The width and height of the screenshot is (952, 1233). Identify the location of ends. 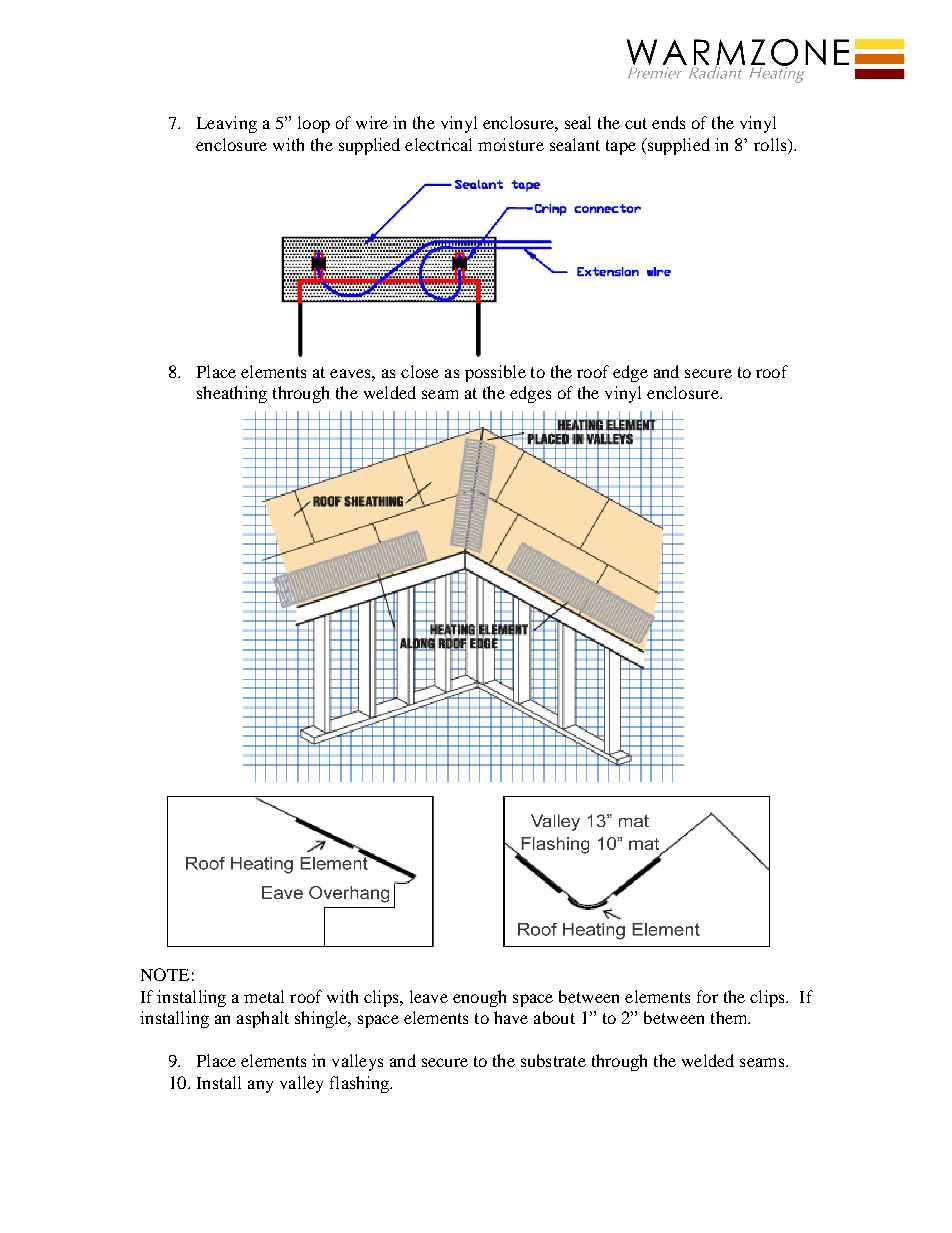
(668, 122).
